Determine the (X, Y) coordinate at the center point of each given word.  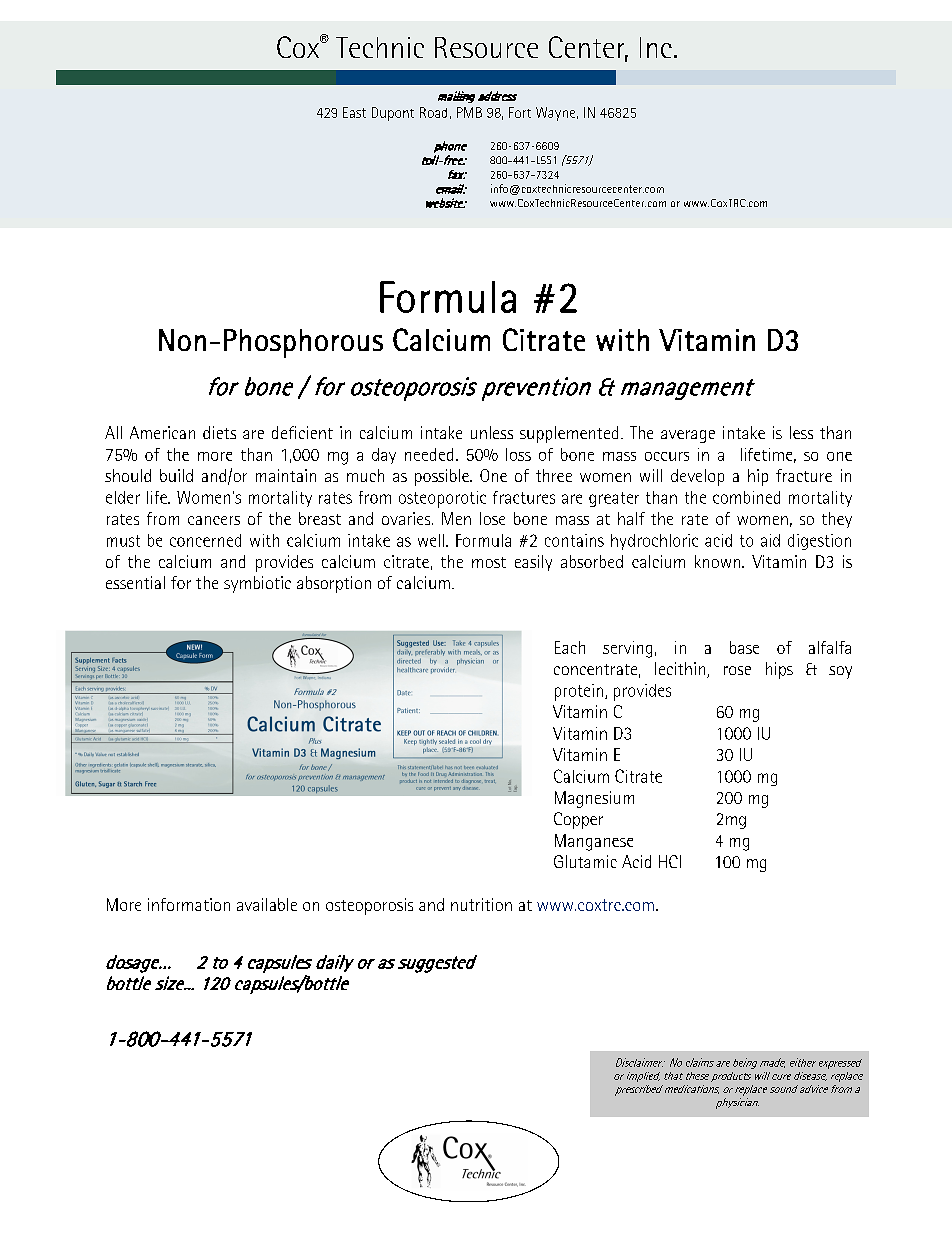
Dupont (393, 114)
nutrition (481, 904)
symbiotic (257, 584)
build (176, 475)
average (688, 436)
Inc (656, 47)
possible (443, 477)
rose (737, 670)
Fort (520, 112)
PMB (469, 112)
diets (219, 432)
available (267, 904)
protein (579, 692)
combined (746, 497)
